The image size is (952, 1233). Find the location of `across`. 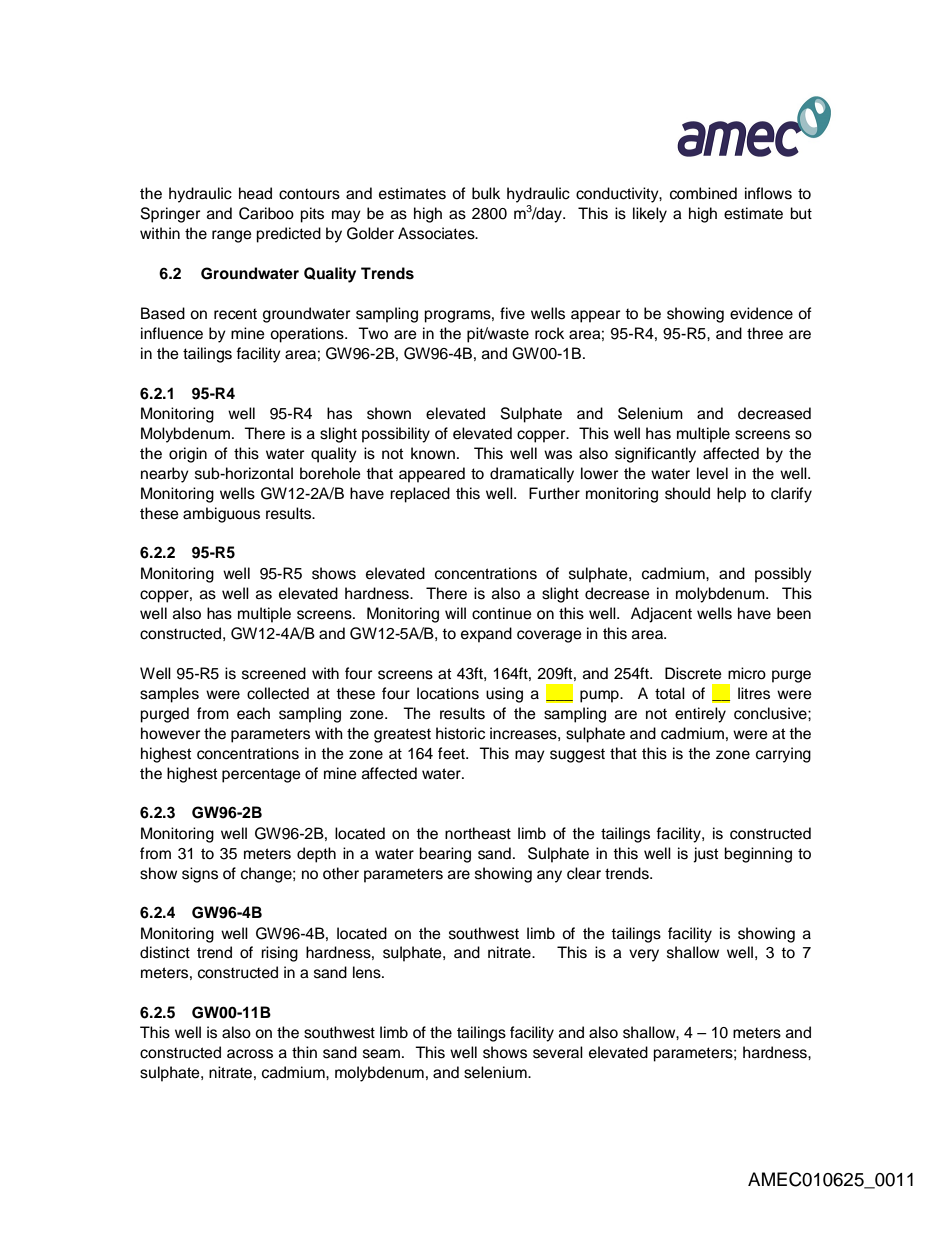

across is located at coordinates (250, 1054).
